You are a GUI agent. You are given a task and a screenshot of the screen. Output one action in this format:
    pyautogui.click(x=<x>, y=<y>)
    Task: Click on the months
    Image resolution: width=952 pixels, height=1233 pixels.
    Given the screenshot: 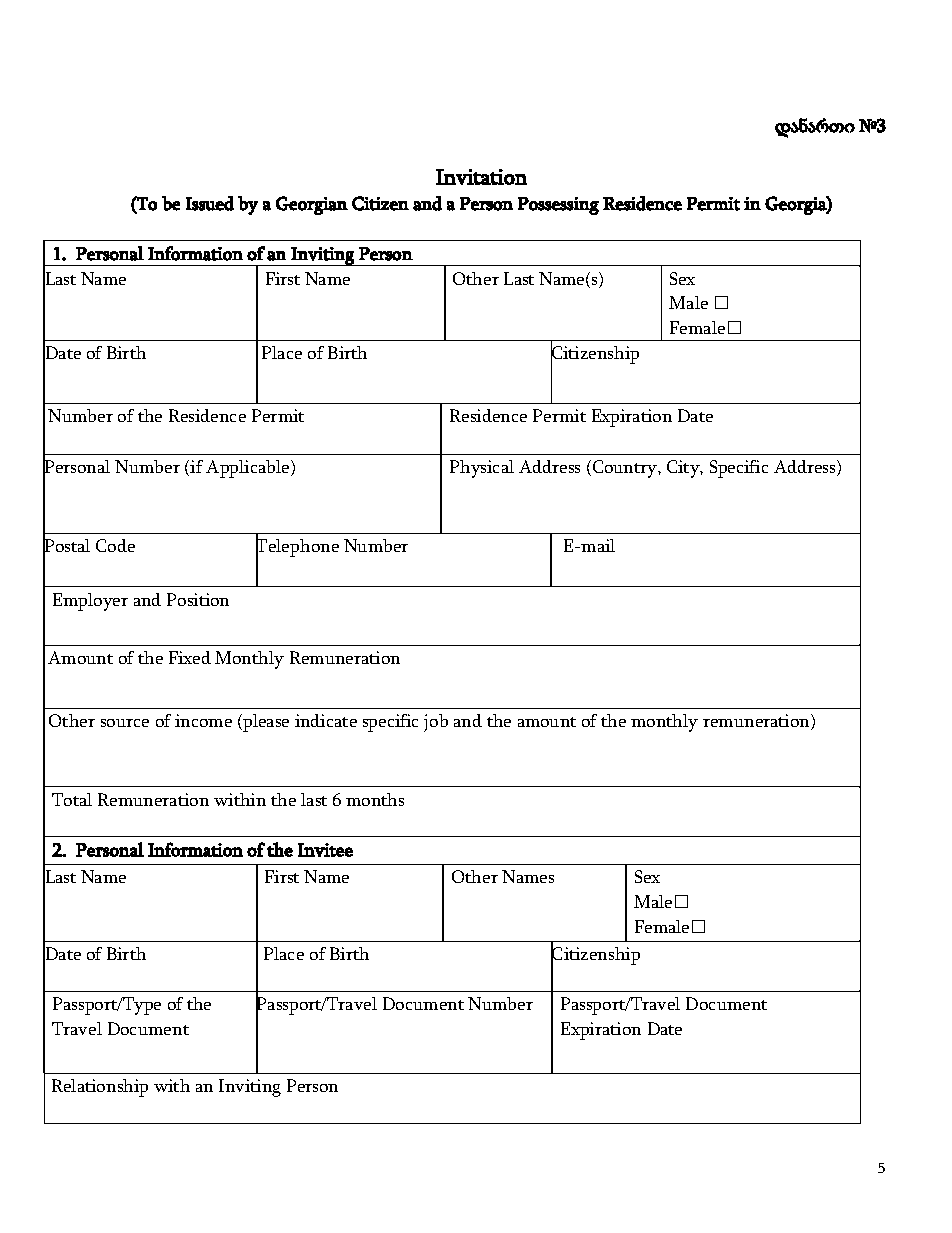 What is the action you would take?
    pyautogui.click(x=375, y=799)
